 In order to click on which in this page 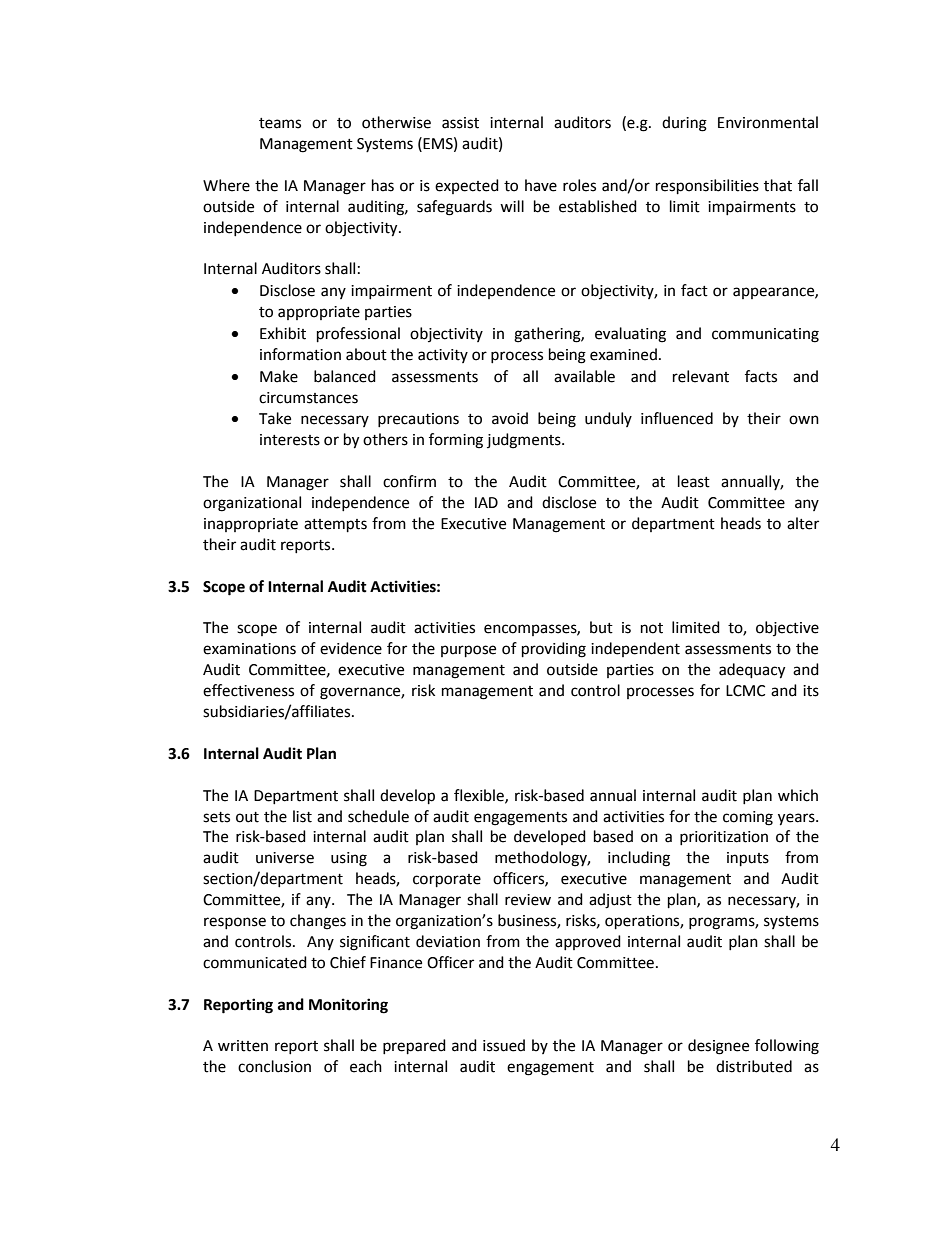, I will do `click(798, 795)`.
